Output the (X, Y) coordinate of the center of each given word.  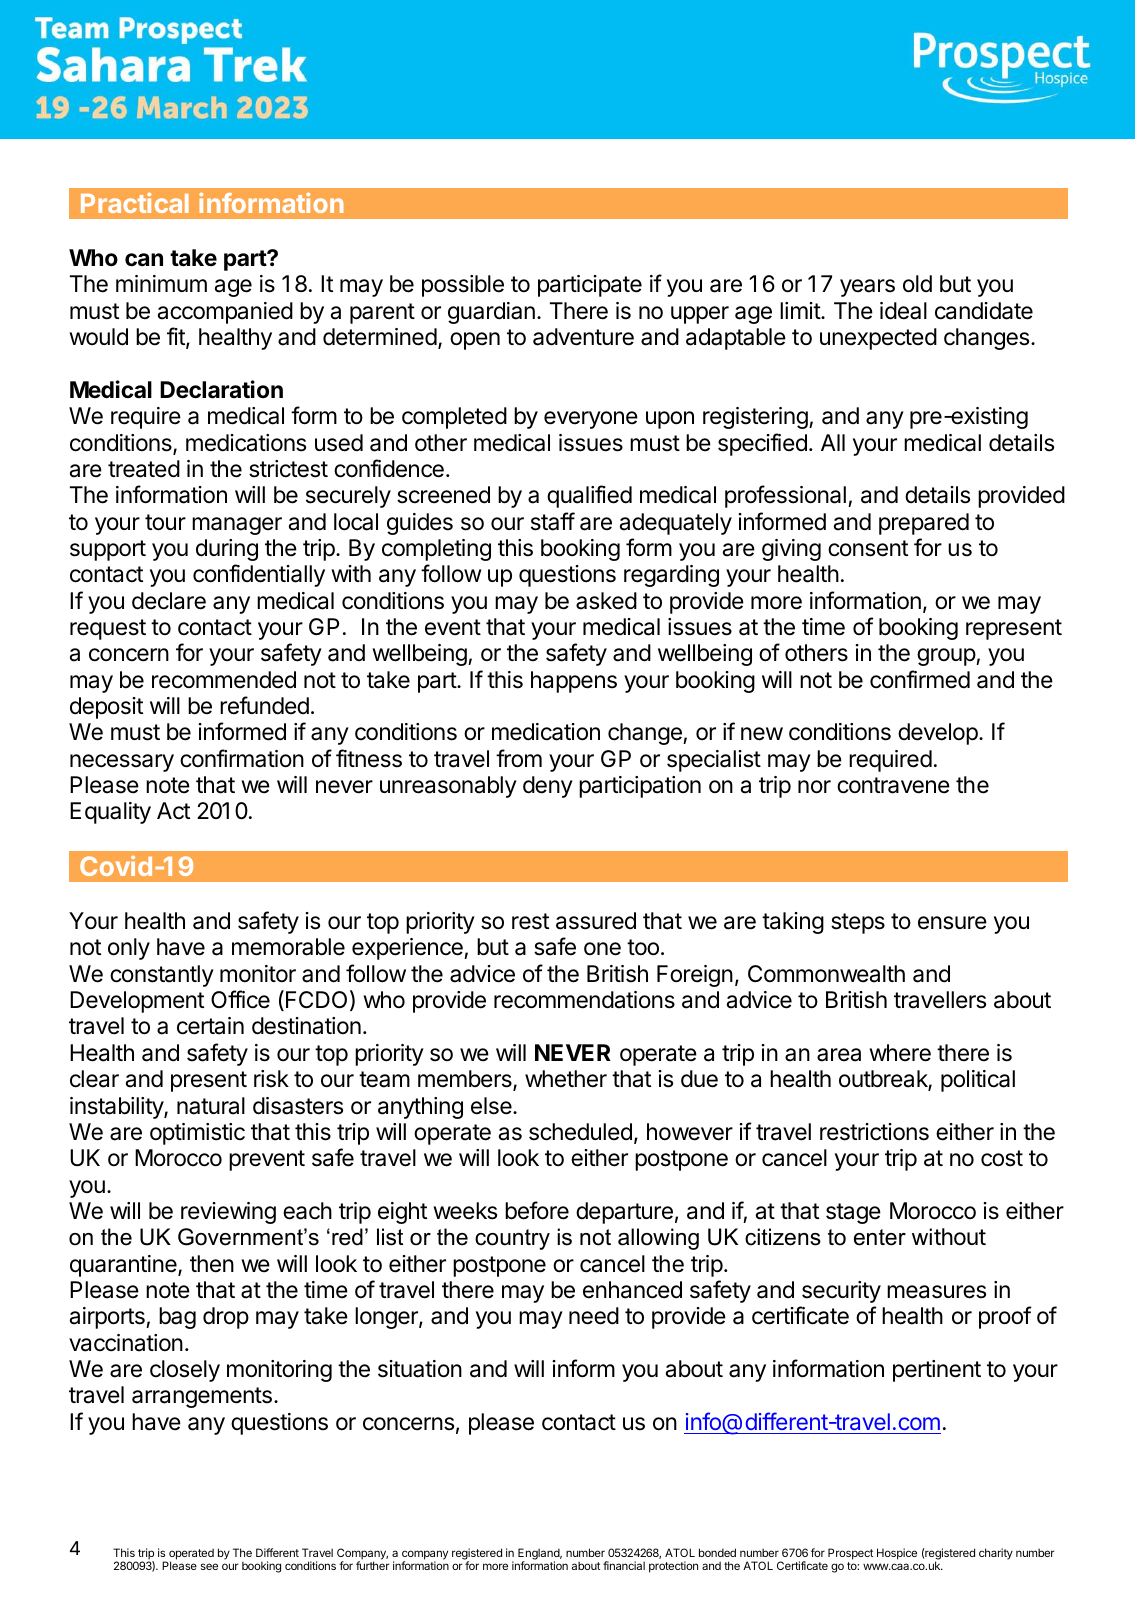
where (900, 1053)
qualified (589, 496)
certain (210, 1026)
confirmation (242, 758)
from (519, 758)
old (917, 284)
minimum (161, 283)
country (512, 1239)
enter (880, 1237)
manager (237, 526)
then (212, 1264)
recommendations (584, 1000)
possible (463, 286)
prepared (924, 524)
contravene (893, 785)
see (209, 1566)
